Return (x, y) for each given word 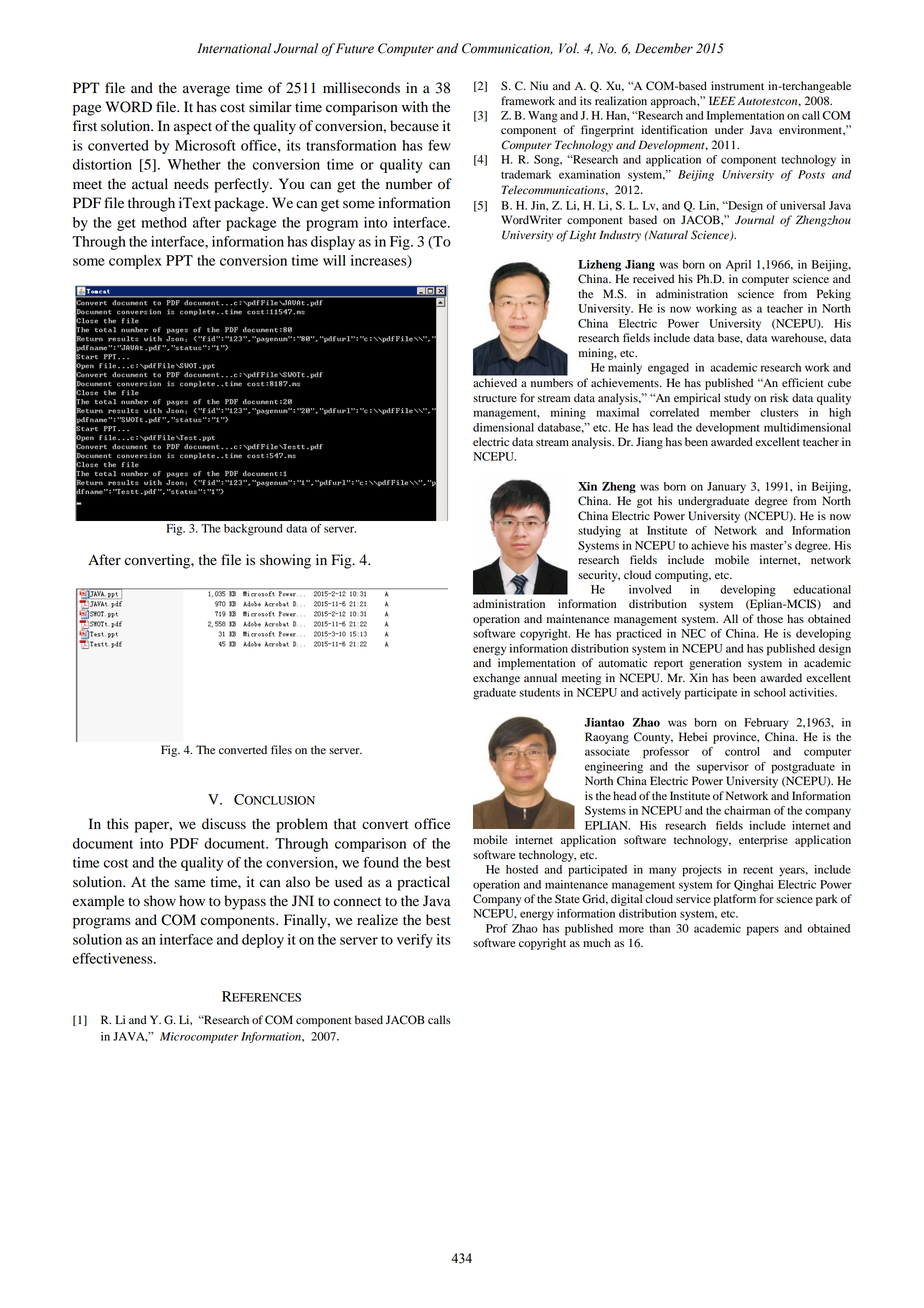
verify (415, 941)
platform (735, 900)
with (415, 106)
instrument (737, 85)
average (206, 91)
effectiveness (114, 958)
